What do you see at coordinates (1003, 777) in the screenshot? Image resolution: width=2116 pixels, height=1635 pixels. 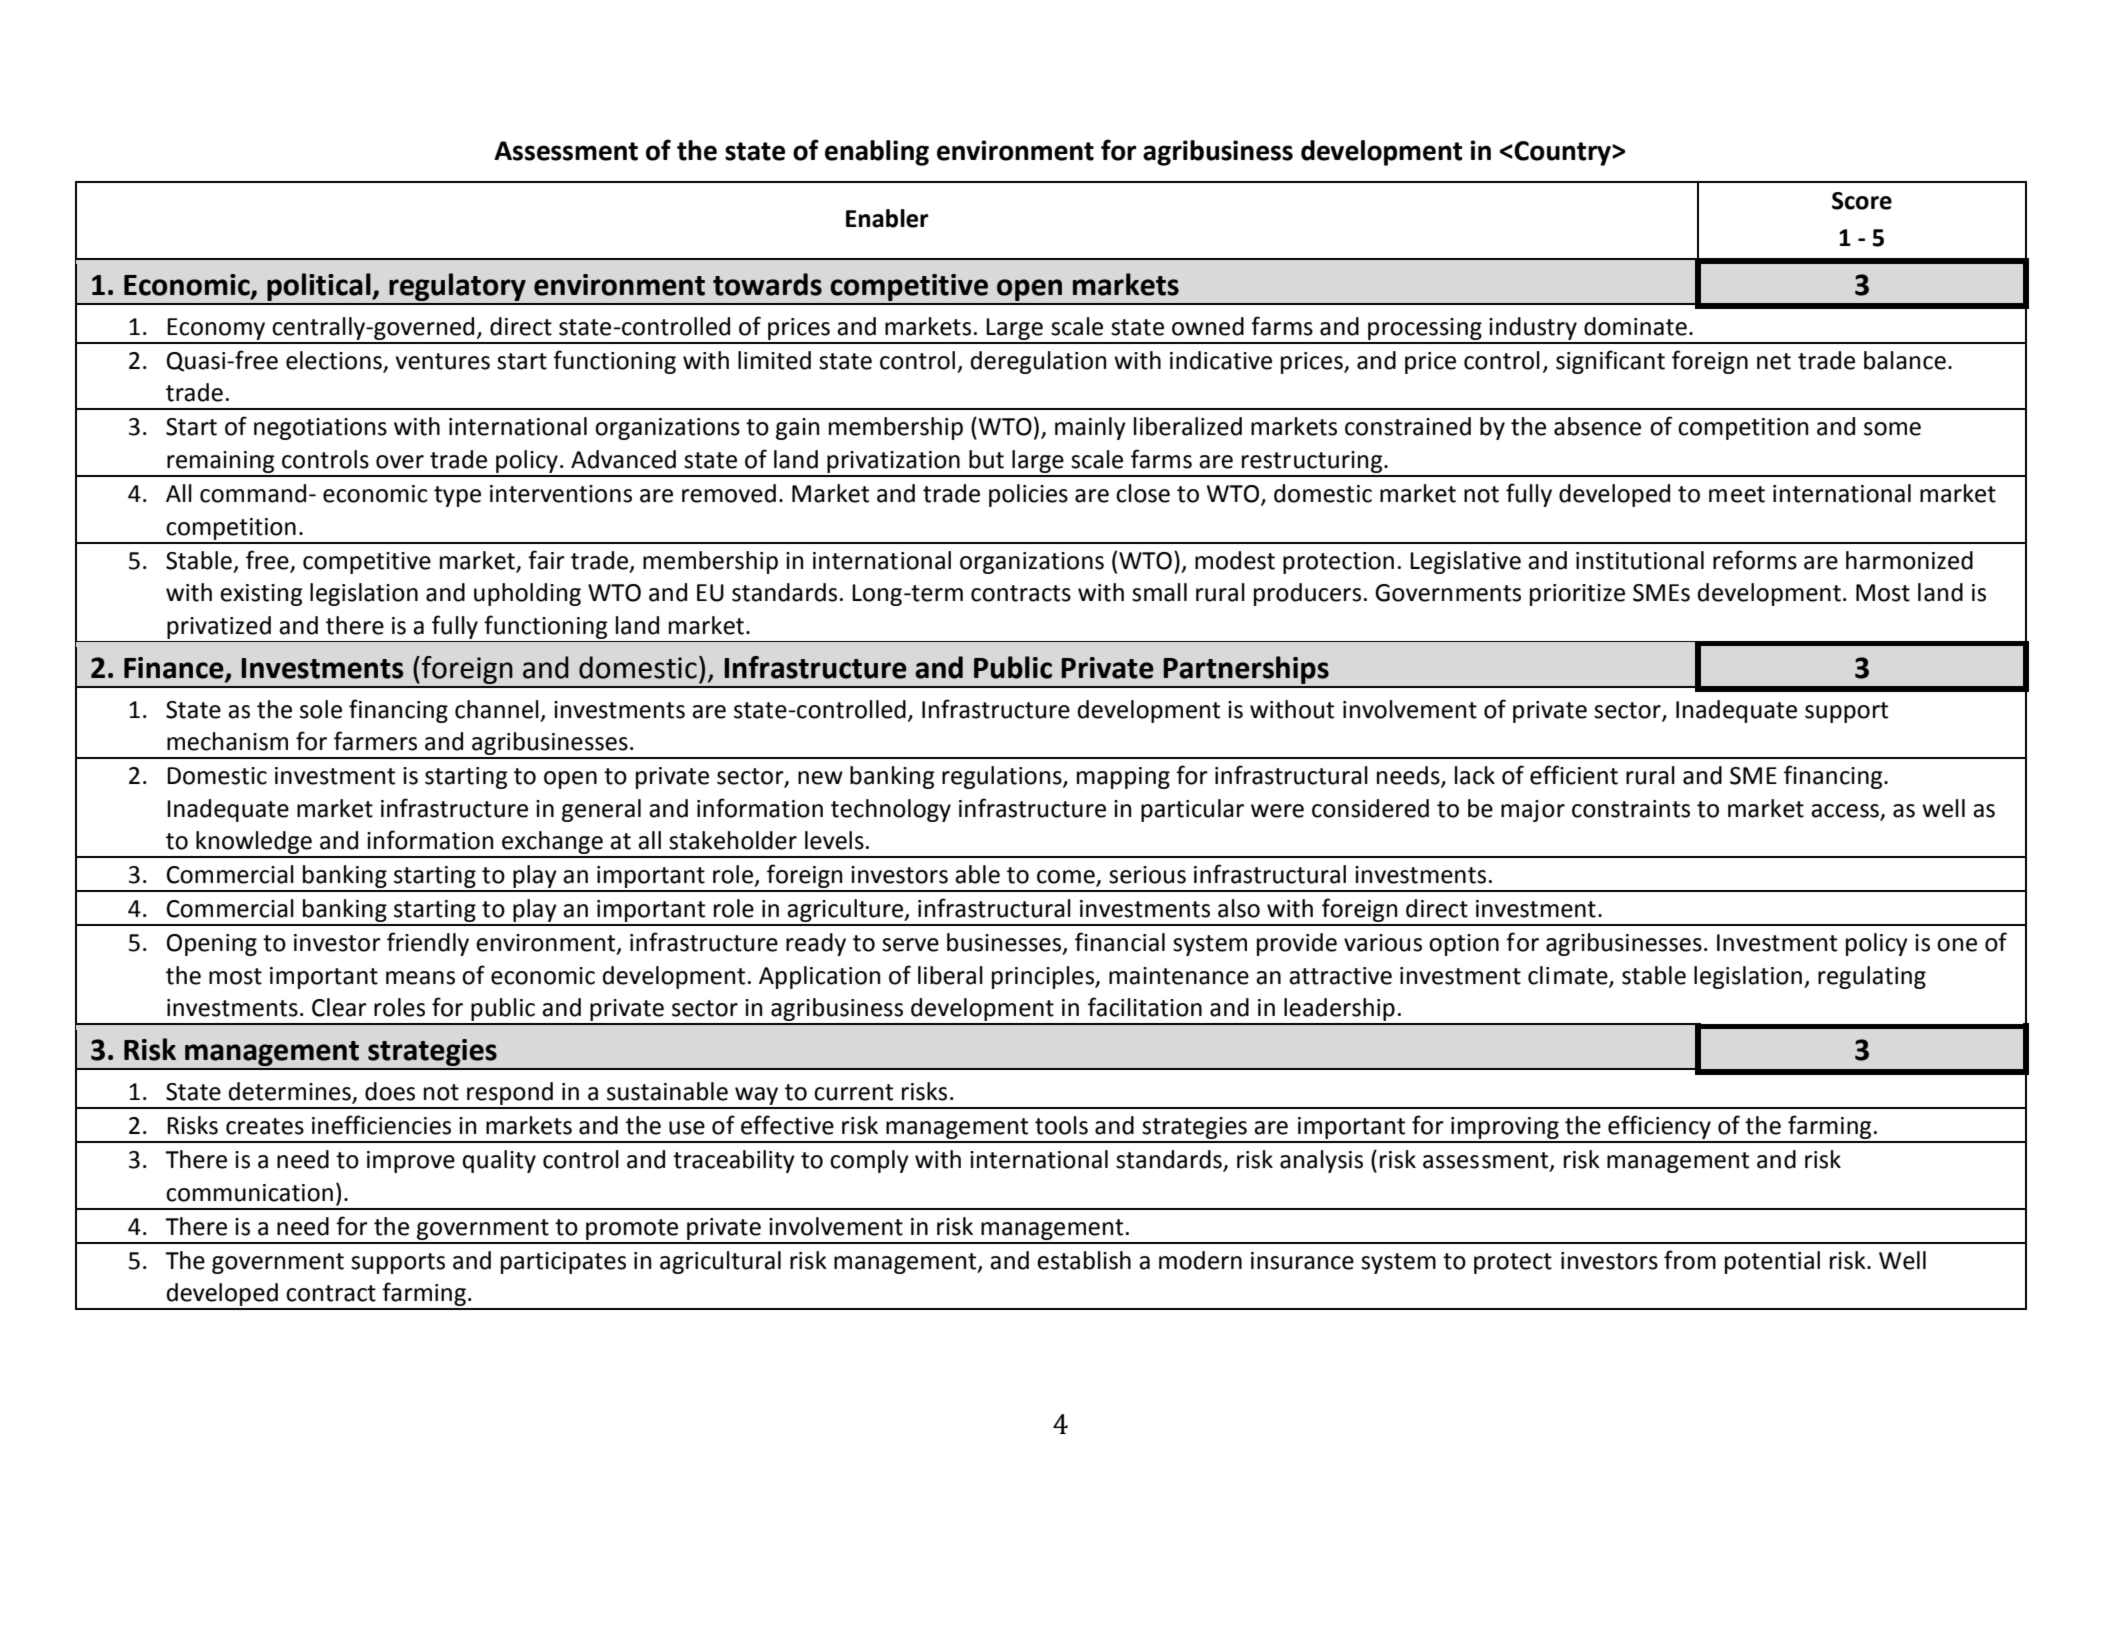 I see `regulations` at bounding box center [1003, 777].
